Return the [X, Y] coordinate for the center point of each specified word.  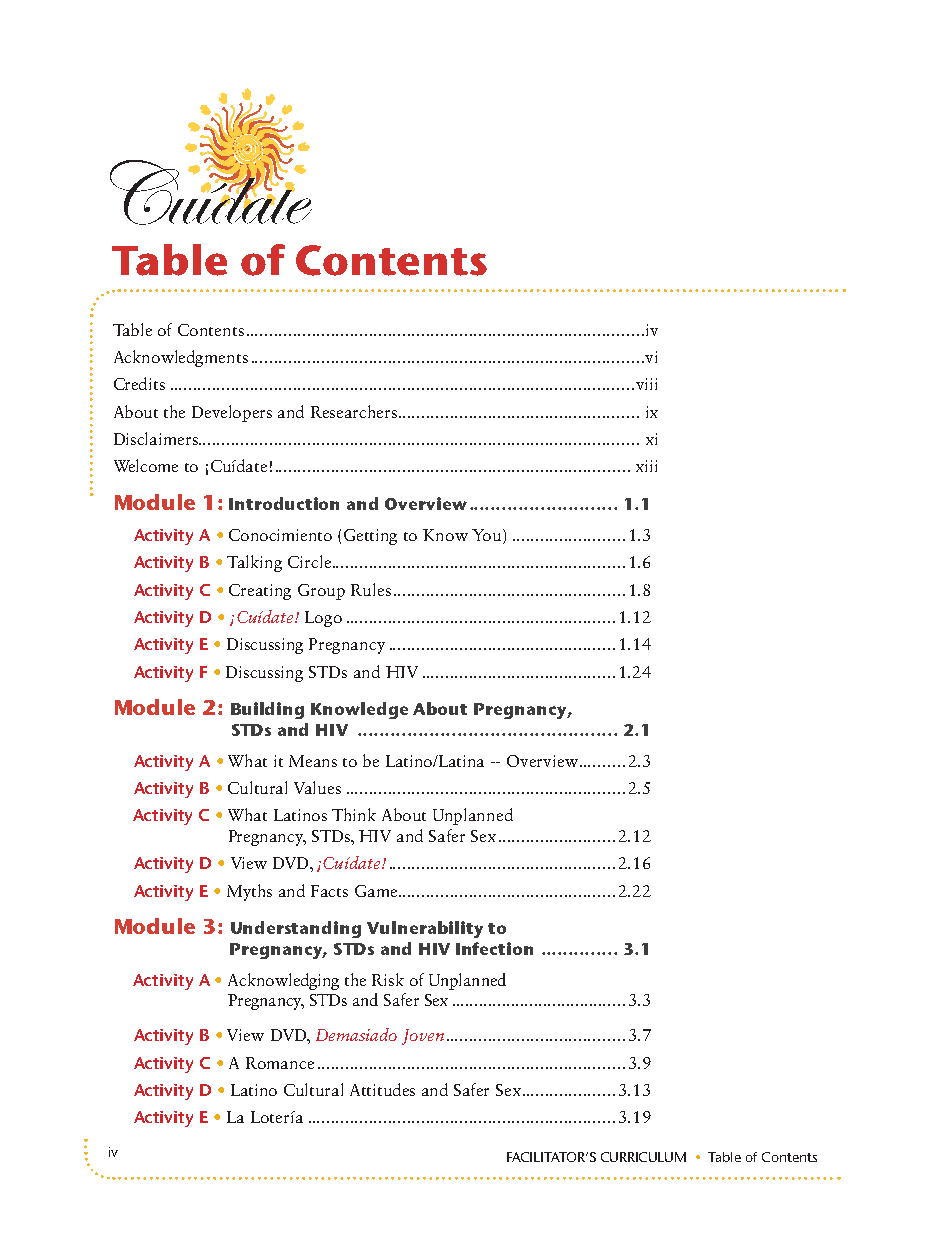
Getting [370, 537]
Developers [232, 413]
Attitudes [382, 1089]
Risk [388, 979]
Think [354, 814]
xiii [646, 466]
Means [313, 761]
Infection [494, 948]
